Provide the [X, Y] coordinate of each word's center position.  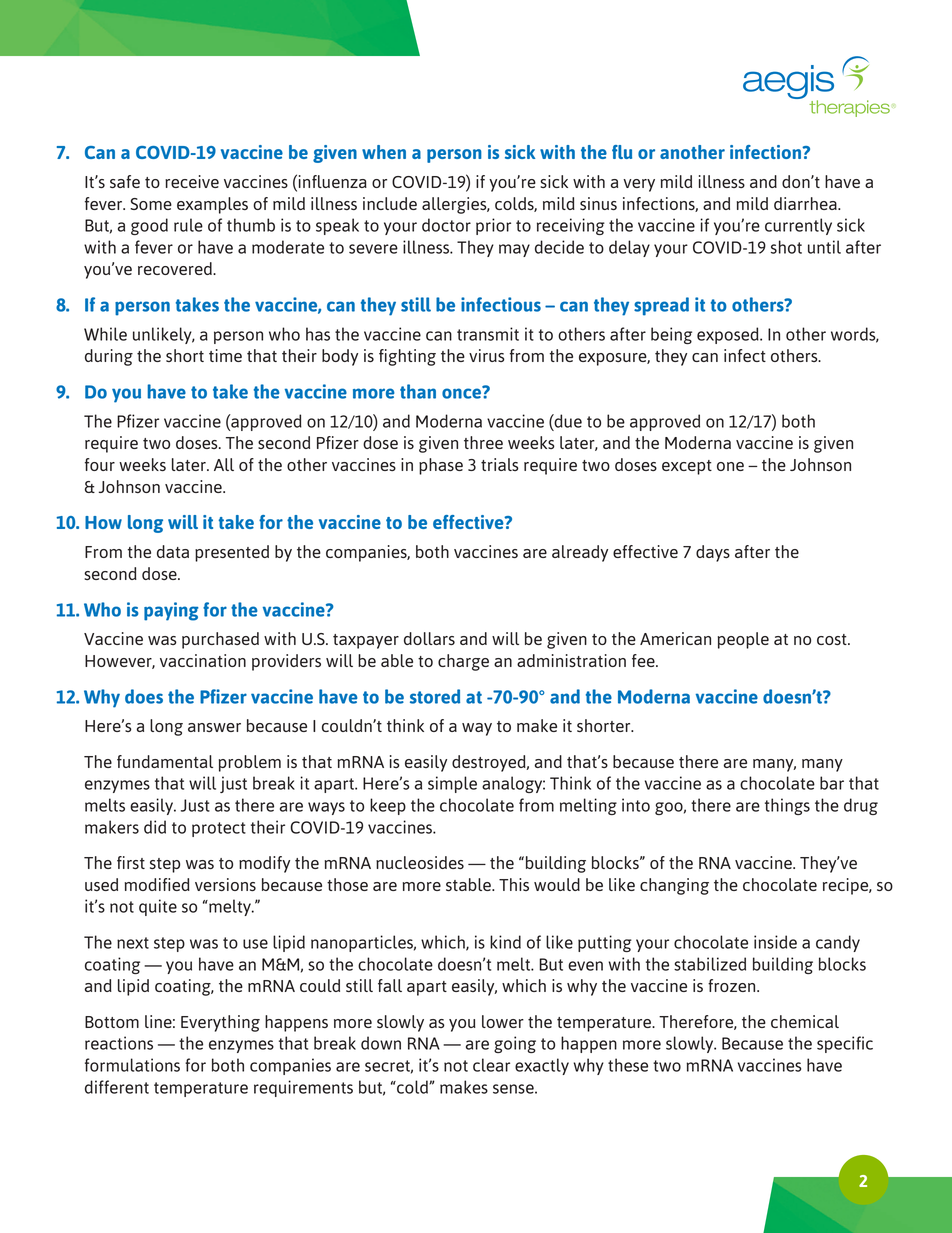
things [787, 806]
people [743, 640]
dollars [429, 638]
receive [192, 181]
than [418, 391]
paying [171, 611]
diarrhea [806, 203]
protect [219, 829]
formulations [132, 1065]
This [514, 884]
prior [493, 226]
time [225, 355]
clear [491, 1065]
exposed [729, 335]
